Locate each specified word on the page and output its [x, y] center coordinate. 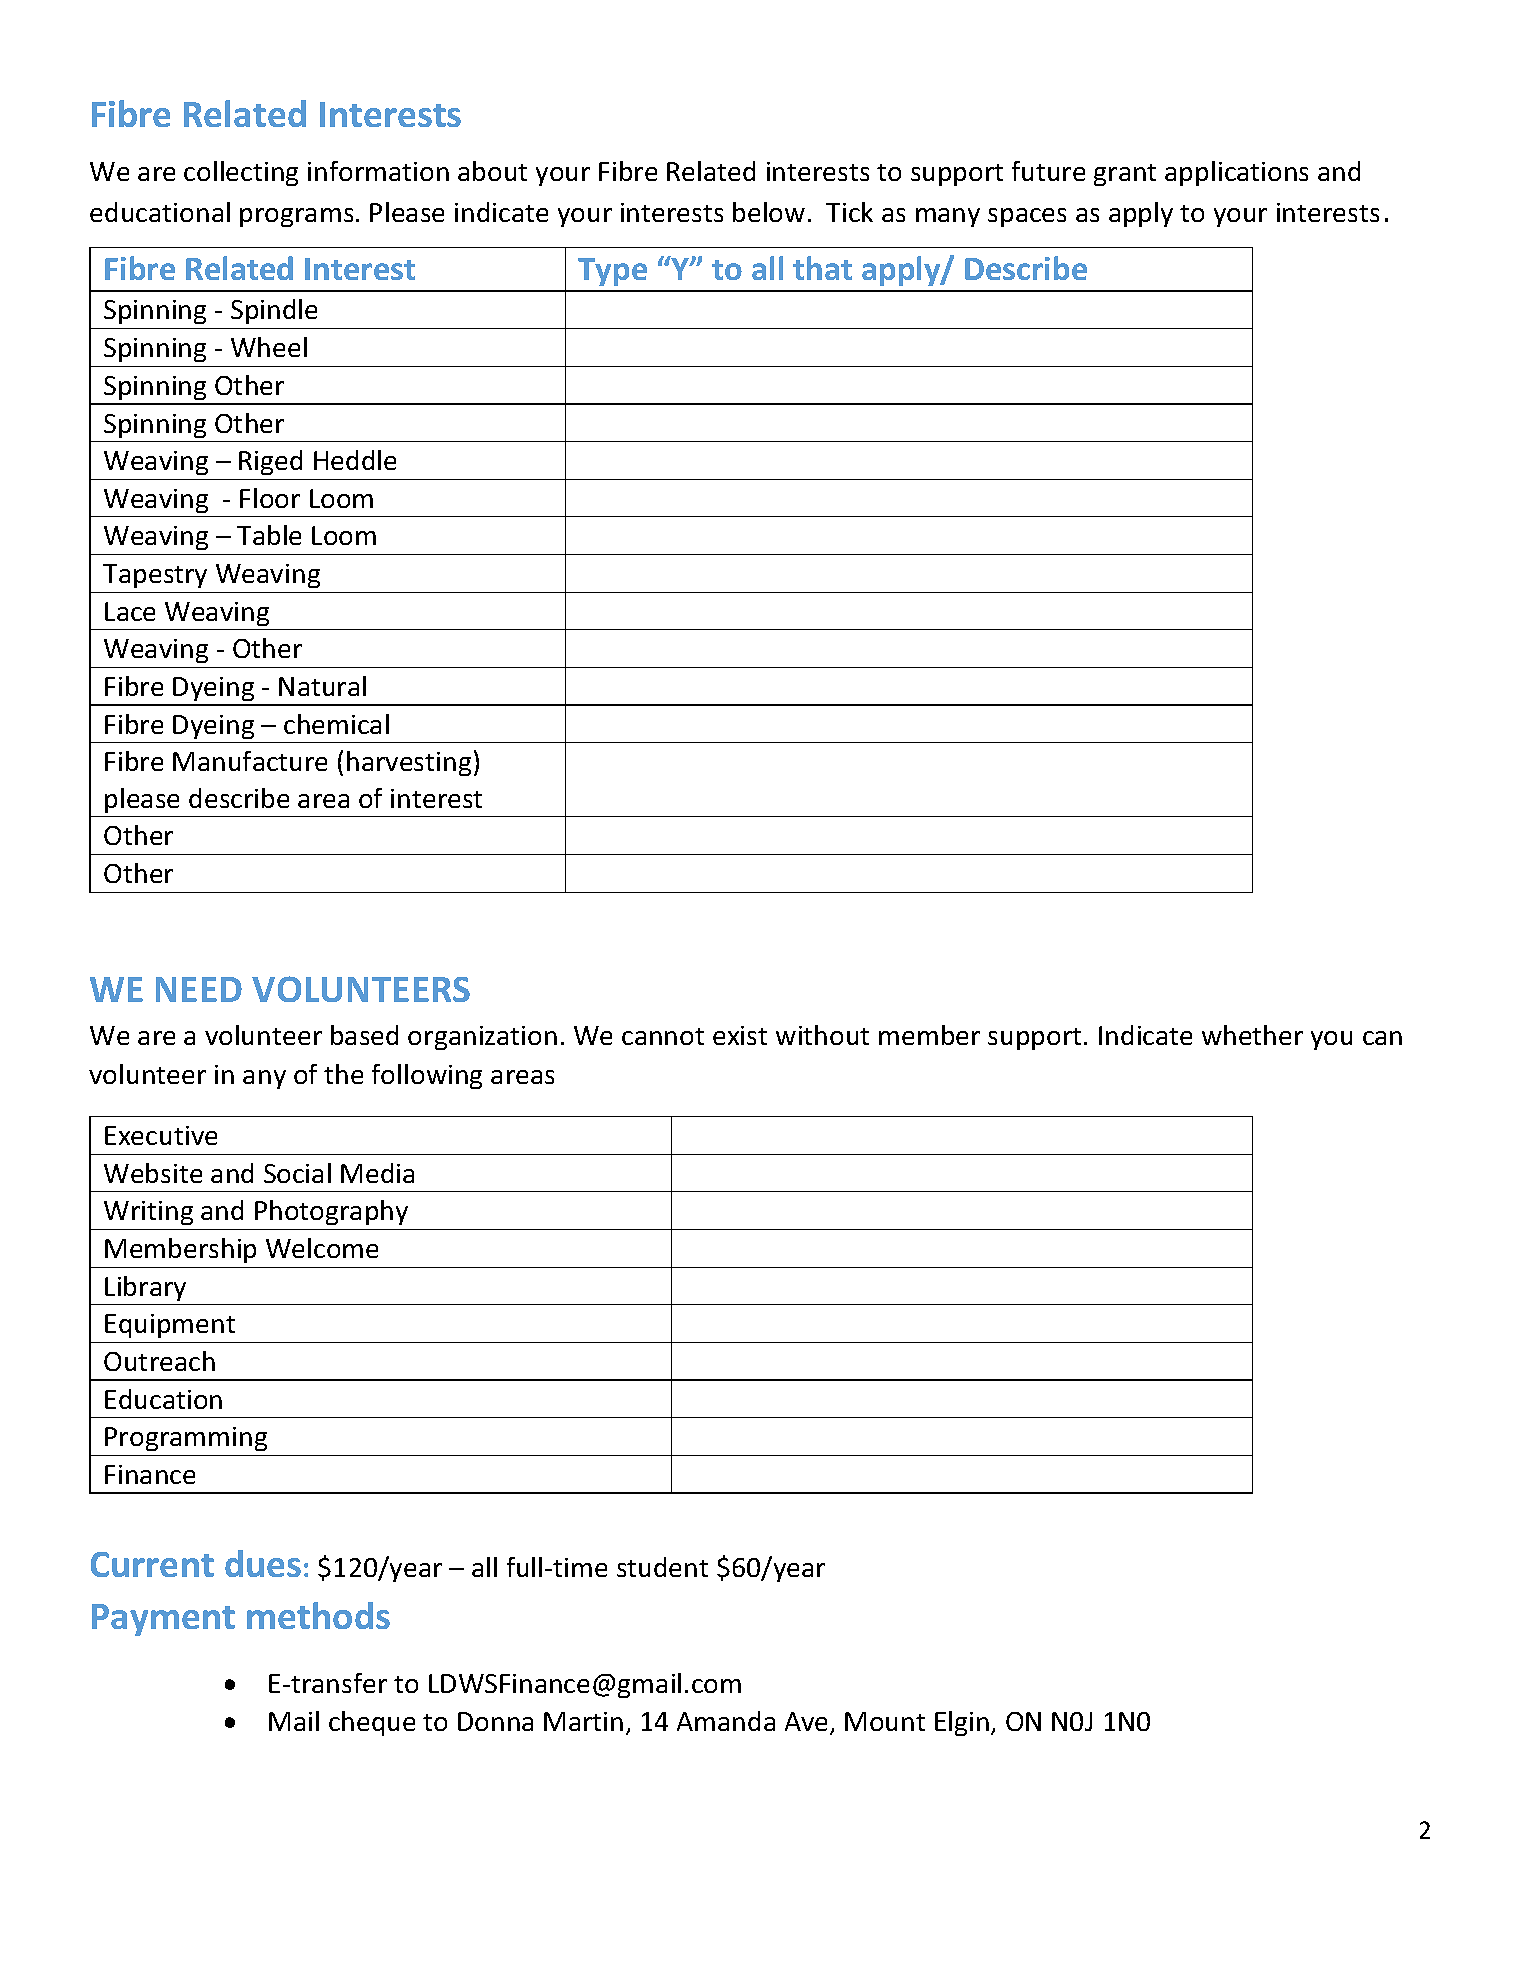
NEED [199, 989]
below [769, 212]
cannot [663, 1036]
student [662, 1567]
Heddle [355, 460]
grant [1125, 175]
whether [1252, 1035]
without [822, 1035]
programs [296, 217]
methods [318, 1615]
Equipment [170, 1326]
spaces [1027, 217]
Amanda [726, 1721]
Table [269, 535]
